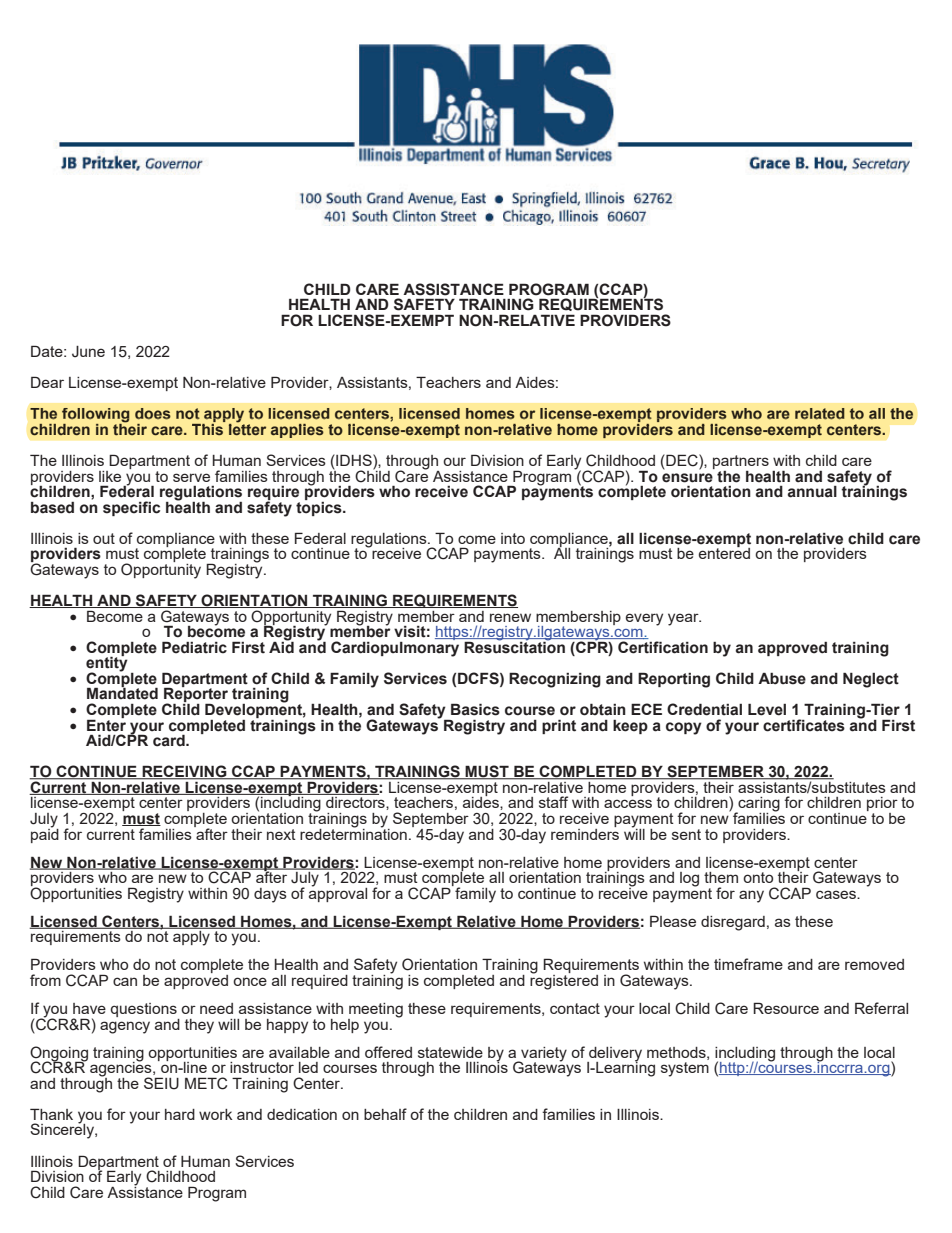 Image resolution: width=952 pixels, height=1233 pixels. What do you see at coordinates (758, 805) in the document?
I see `caring` at bounding box center [758, 805].
